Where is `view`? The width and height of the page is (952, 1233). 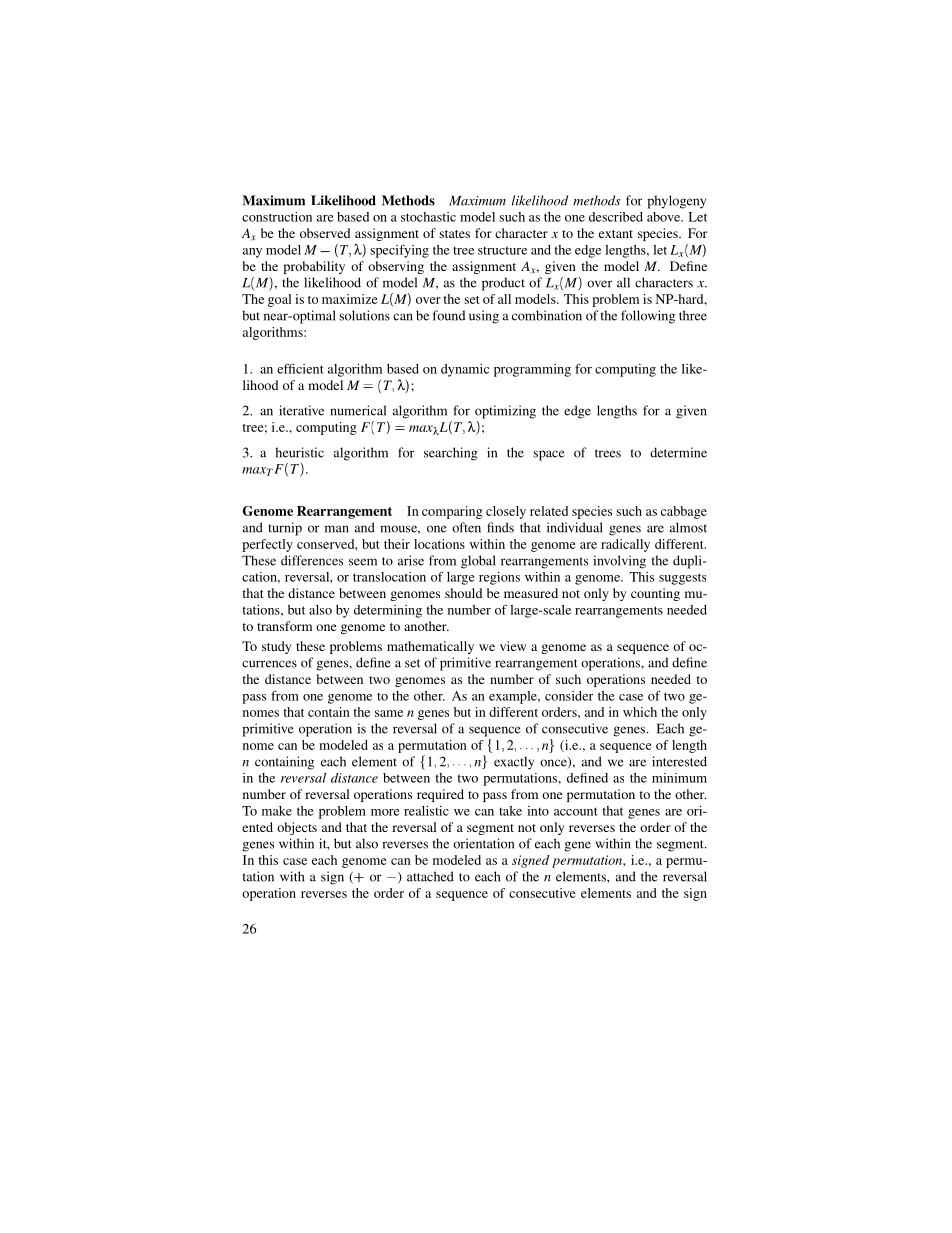
view is located at coordinates (513, 646).
